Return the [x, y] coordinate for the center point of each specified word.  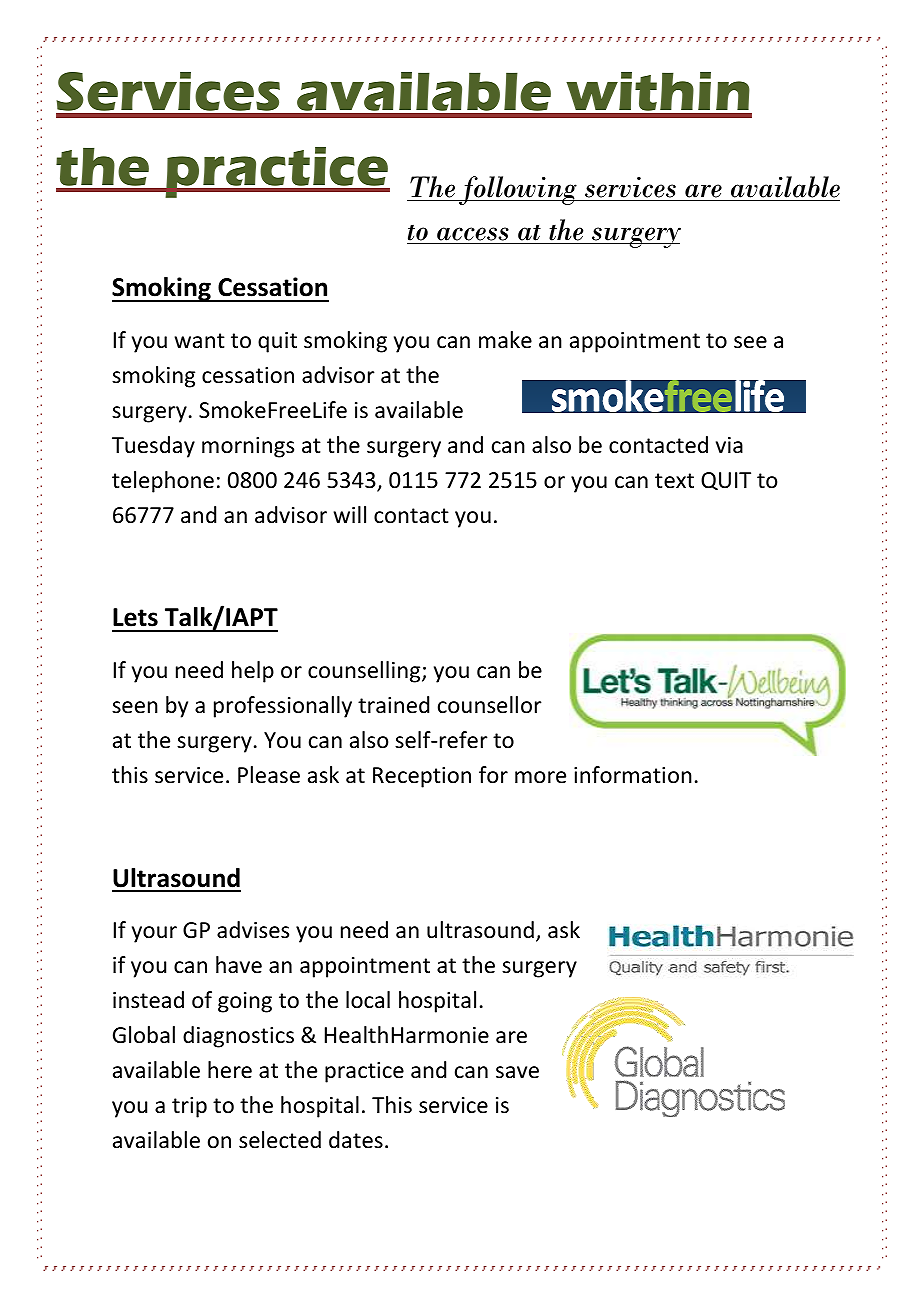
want [200, 341]
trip [189, 1107]
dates [356, 1140]
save [517, 1072]
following [518, 190]
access [473, 234]
